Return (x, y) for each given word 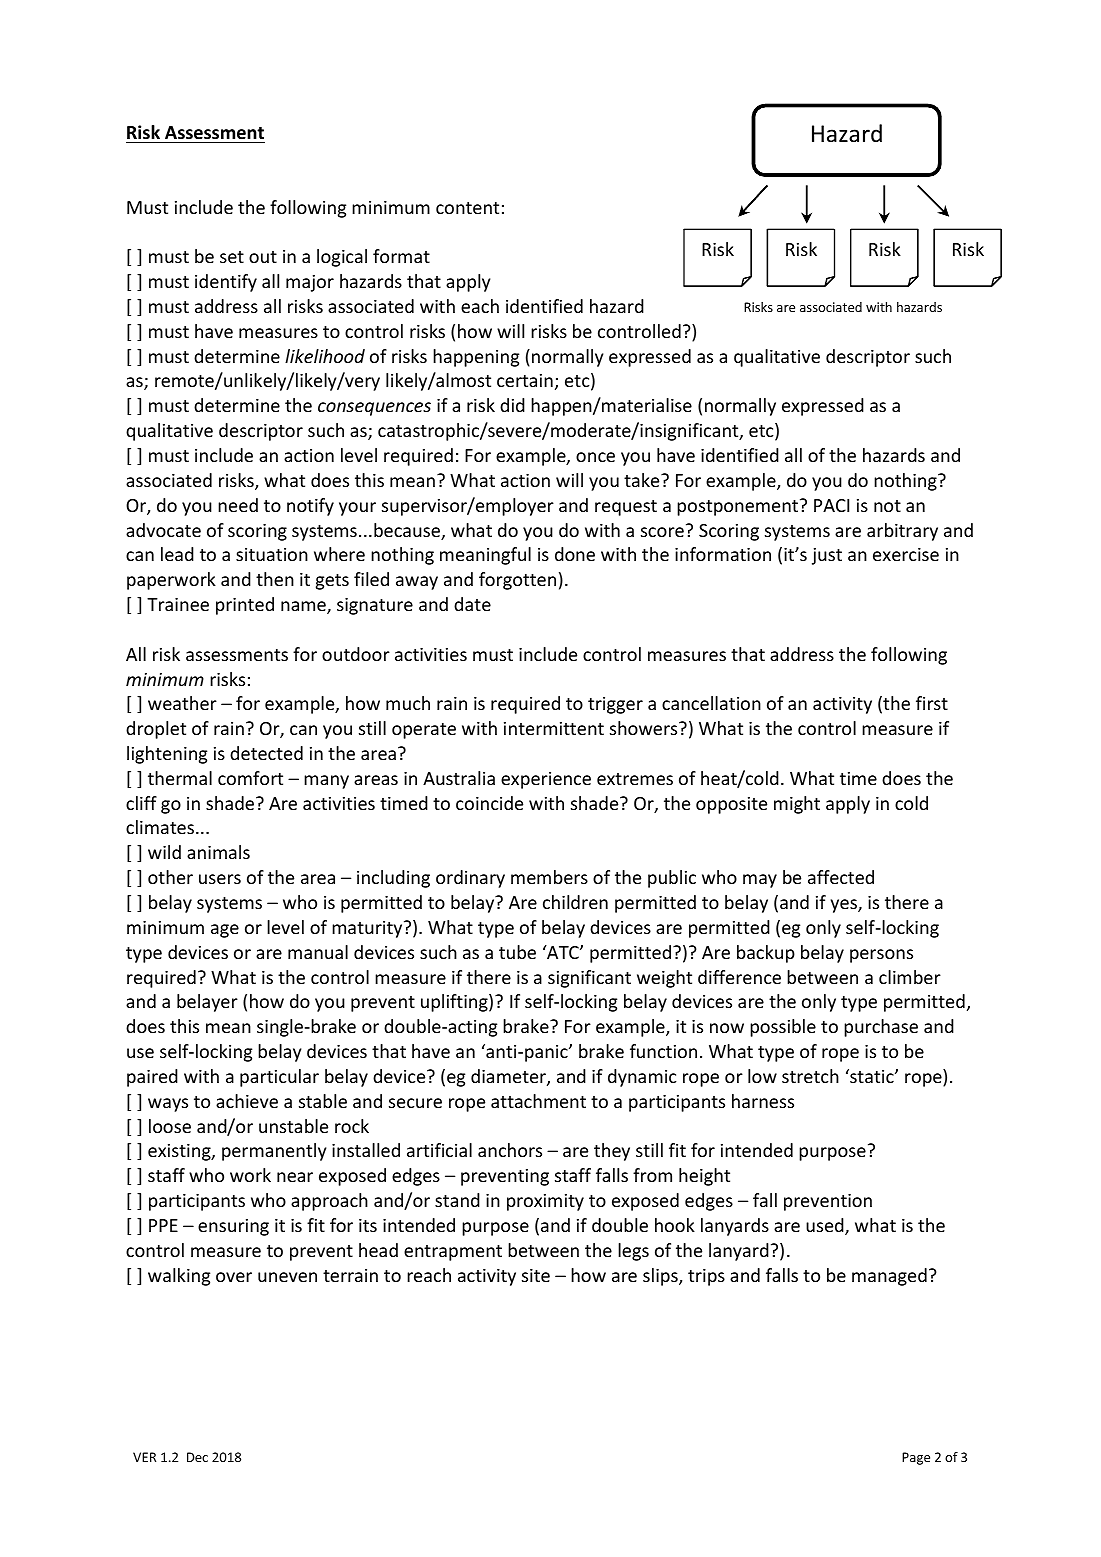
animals (218, 852)
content (467, 208)
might (797, 805)
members (549, 877)
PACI (831, 505)
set (232, 257)
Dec (197, 1457)
